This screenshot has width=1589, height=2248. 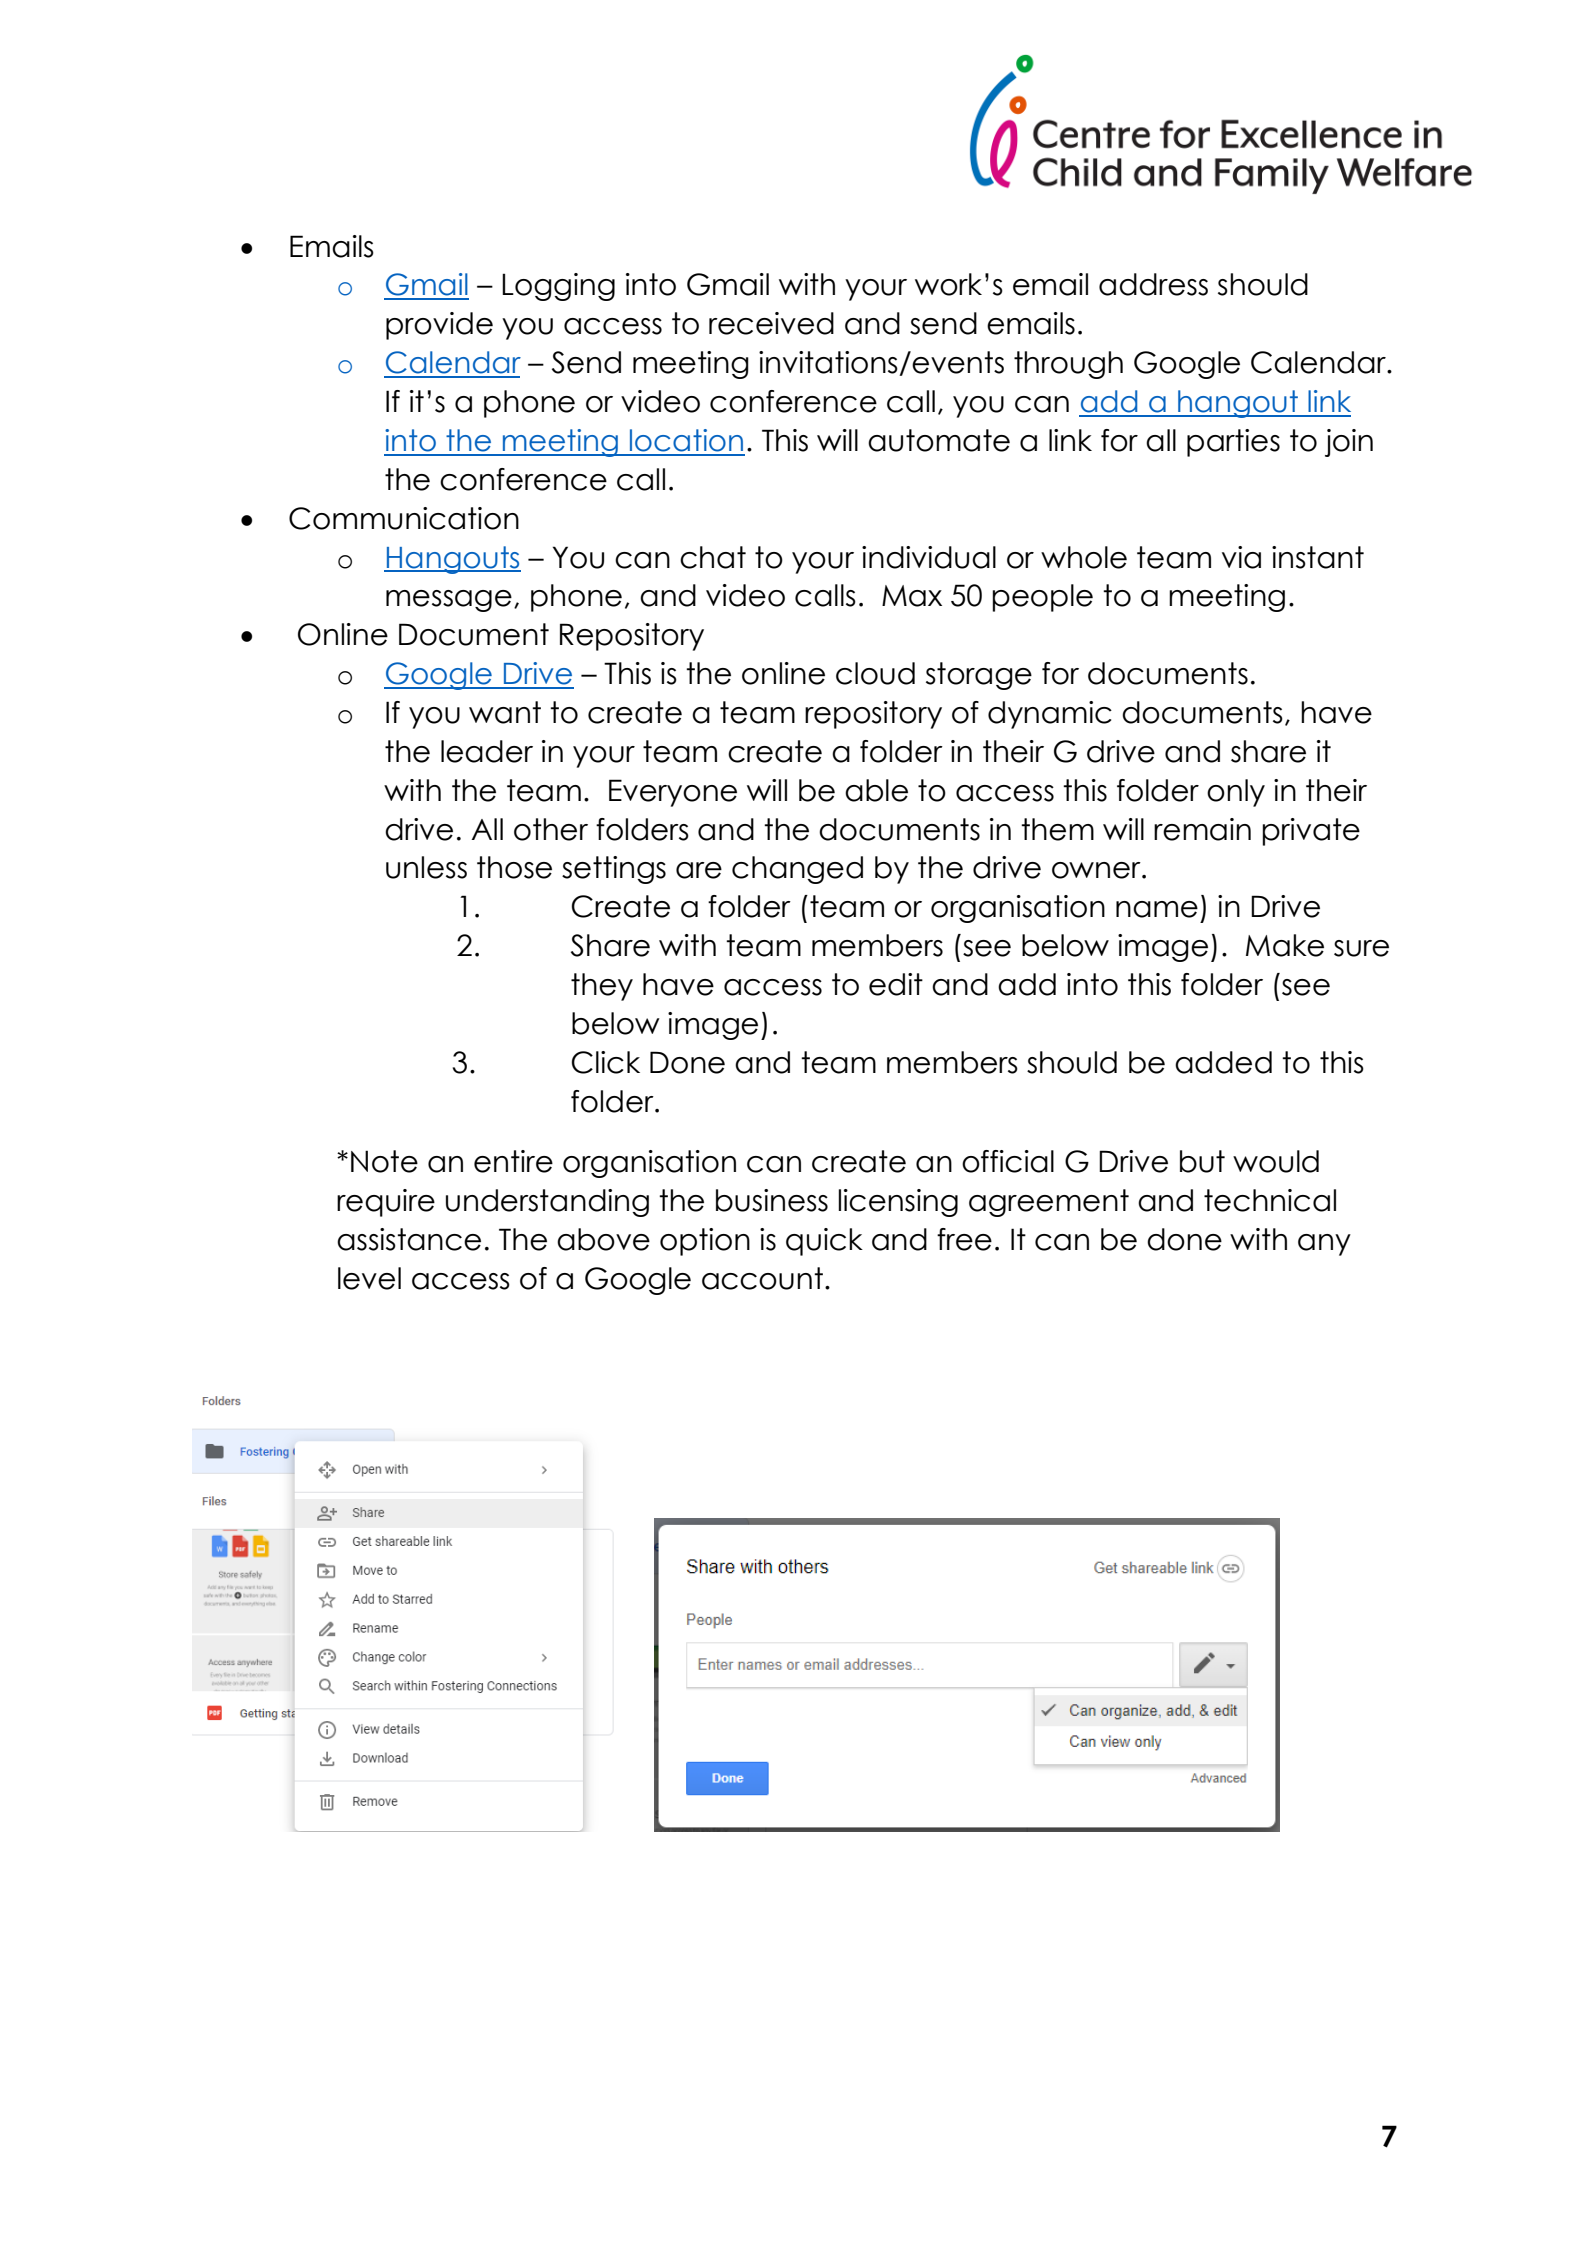 What do you see at coordinates (409, 1239) in the screenshot?
I see `assistance` at bounding box center [409, 1239].
